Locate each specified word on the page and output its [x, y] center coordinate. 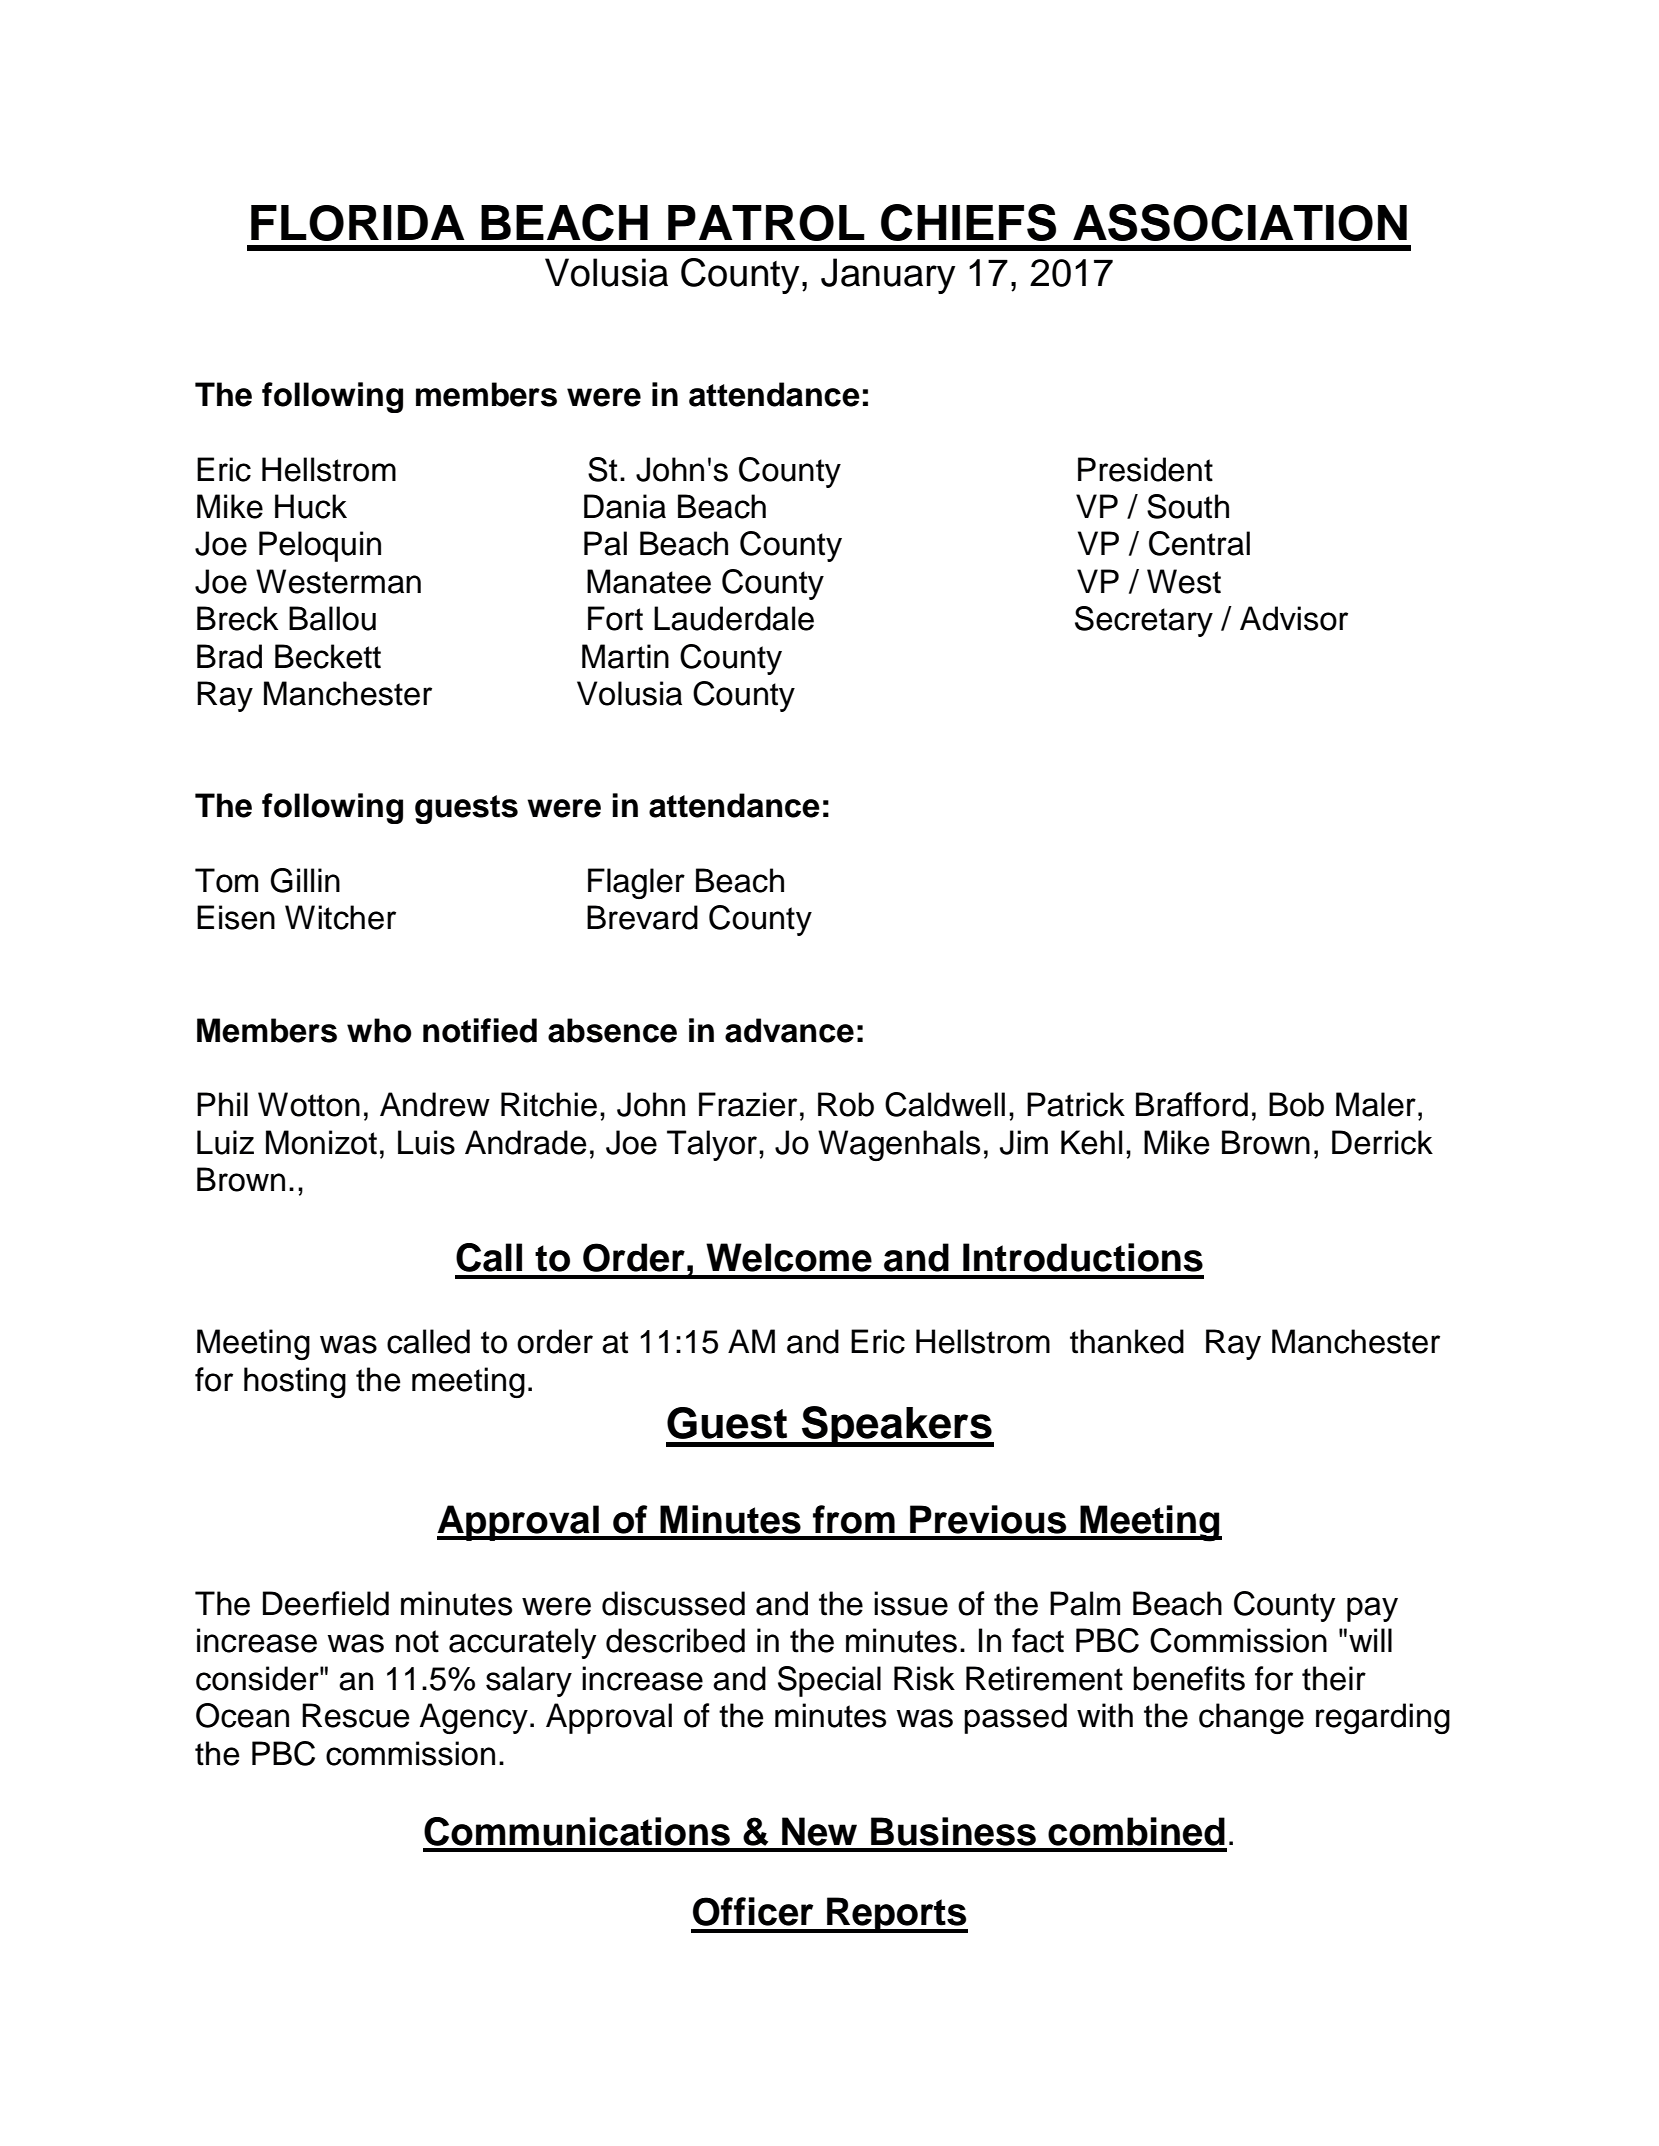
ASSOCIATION [1240, 222]
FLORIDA [357, 223]
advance [789, 1030]
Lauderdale [734, 618]
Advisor [1294, 618]
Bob [1296, 1104]
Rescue [356, 1715]
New [819, 1831]
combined [1136, 1831]
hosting [295, 1382]
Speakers [897, 1426]
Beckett [328, 656]
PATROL [766, 223]
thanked [1127, 1341]
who [379, 1030]
